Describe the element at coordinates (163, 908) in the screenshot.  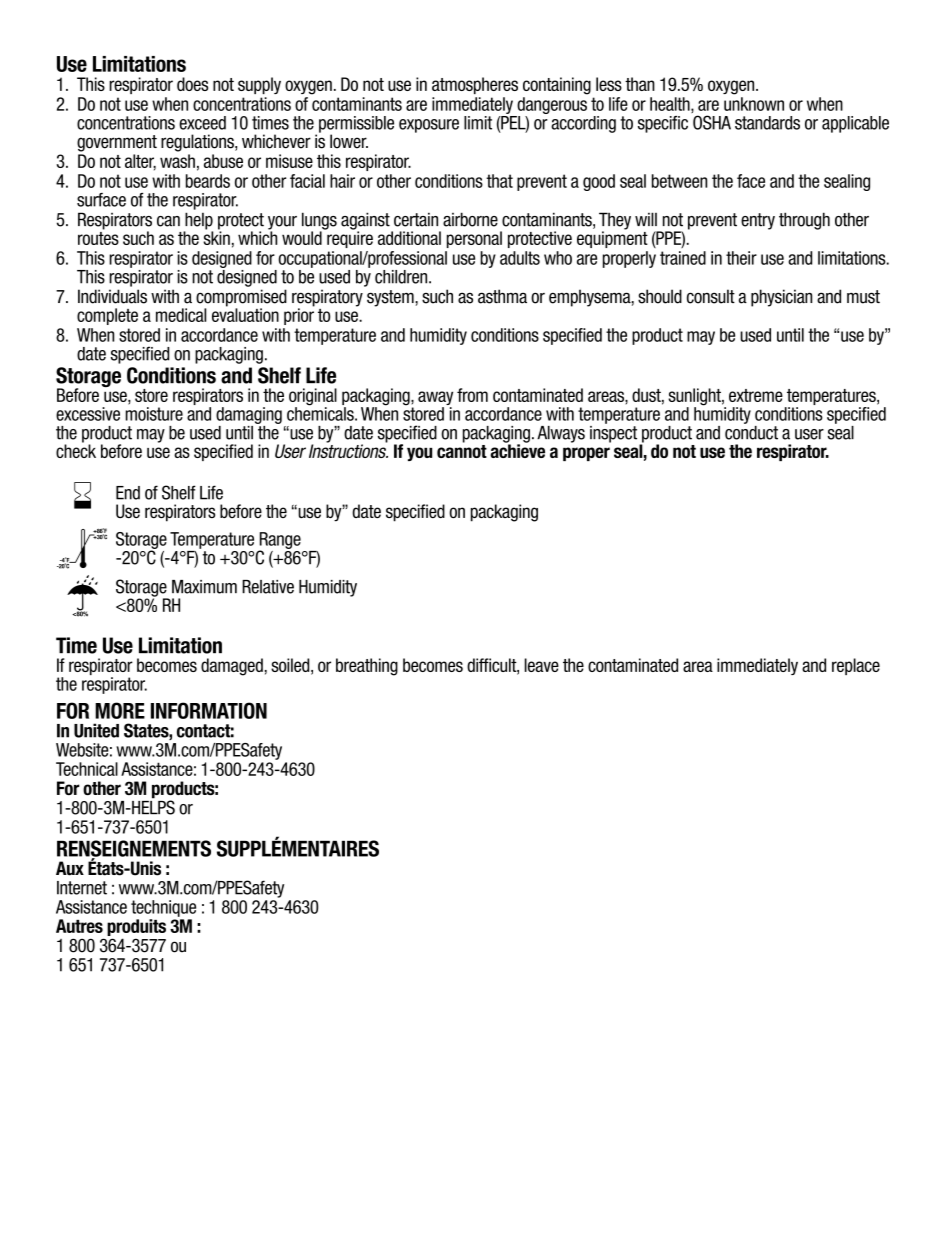
I see `technique` at that location.
